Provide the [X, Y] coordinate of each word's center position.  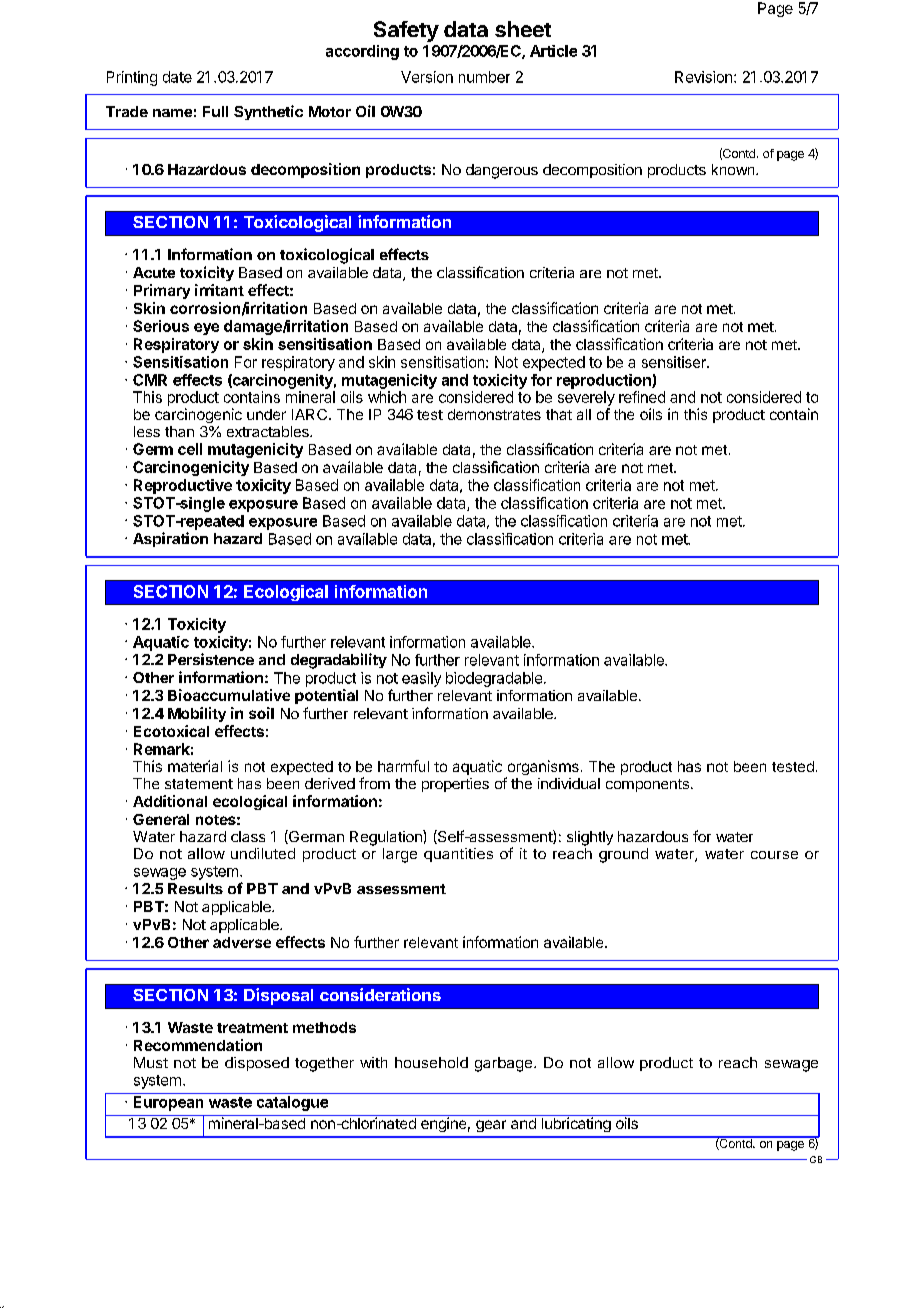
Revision [703, 77]
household [431, 1062]
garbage [503, 1064]
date [177, 77]
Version [427, 77]
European [168, 1103]
